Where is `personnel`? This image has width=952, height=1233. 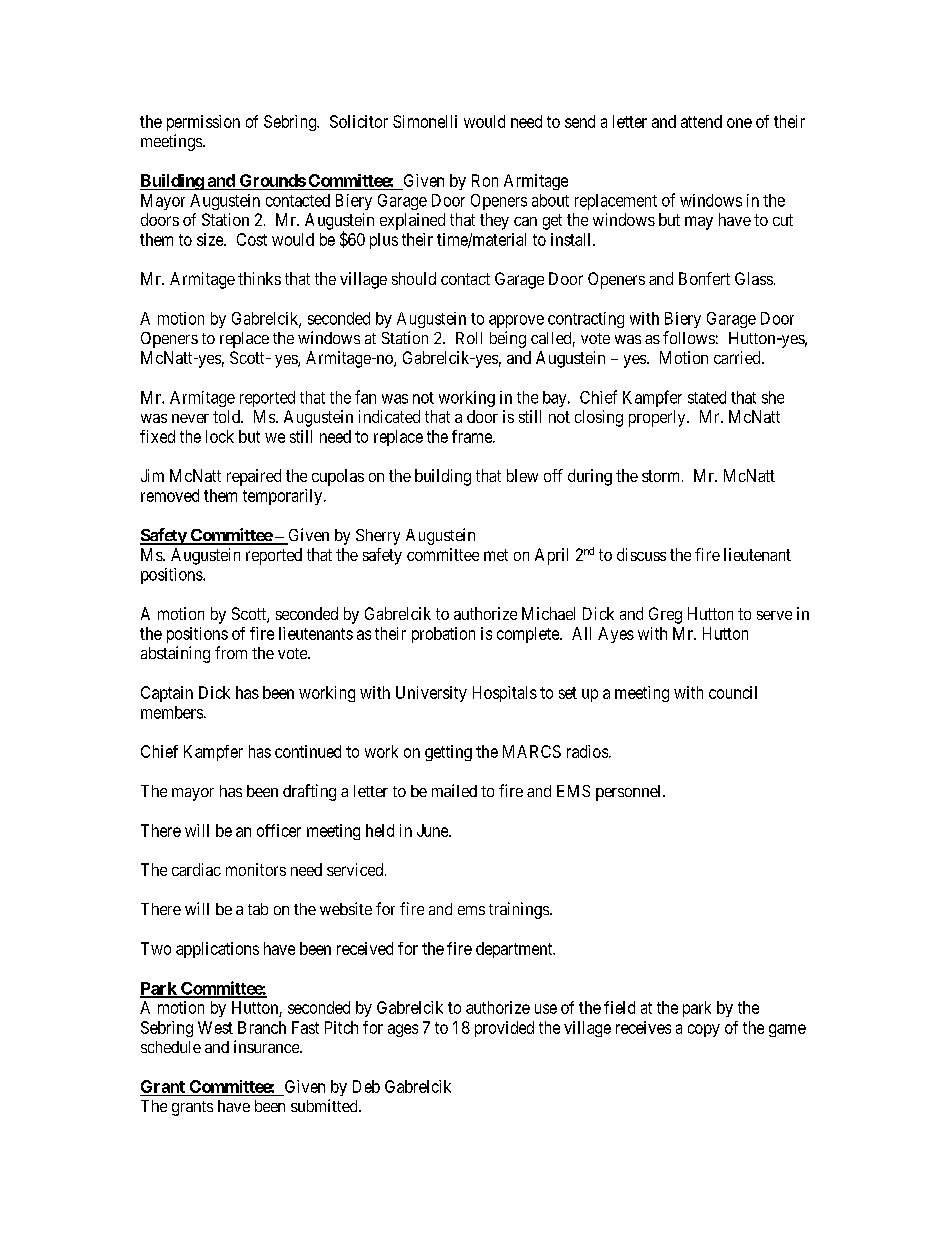 personnel is located at coordinates (630, 793).
